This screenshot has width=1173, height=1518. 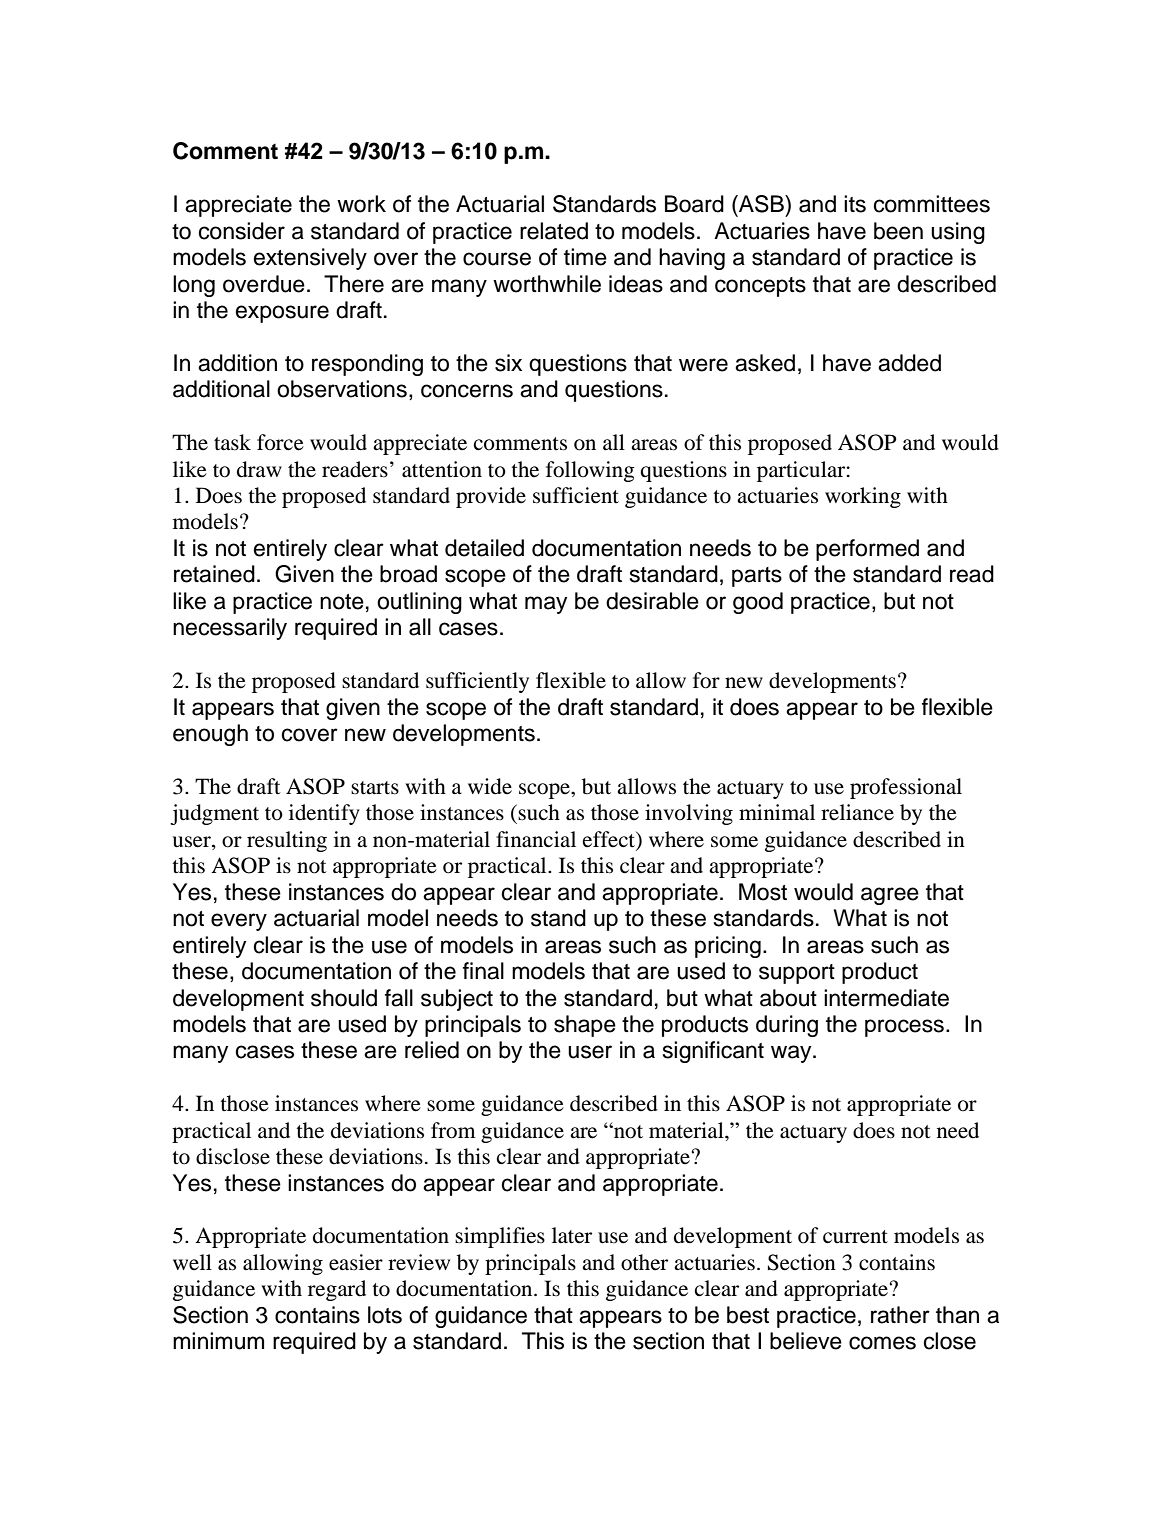 I want to click on identify, so click(x=324, y=814).
